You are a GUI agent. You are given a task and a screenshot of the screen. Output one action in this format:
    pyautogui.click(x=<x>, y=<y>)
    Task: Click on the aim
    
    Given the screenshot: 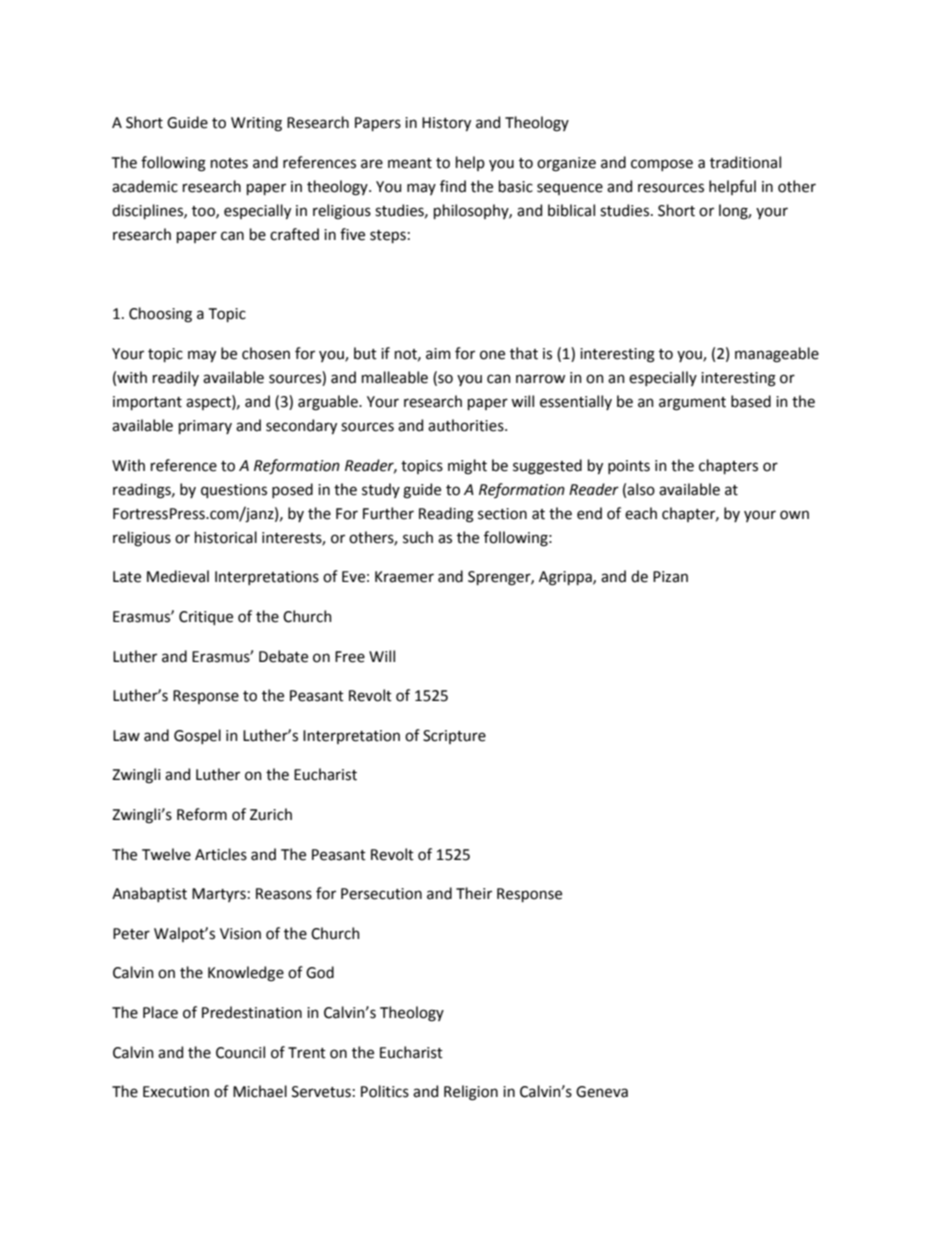 What is the action you would take?
    pyautogui.click(x=438, y=354)
